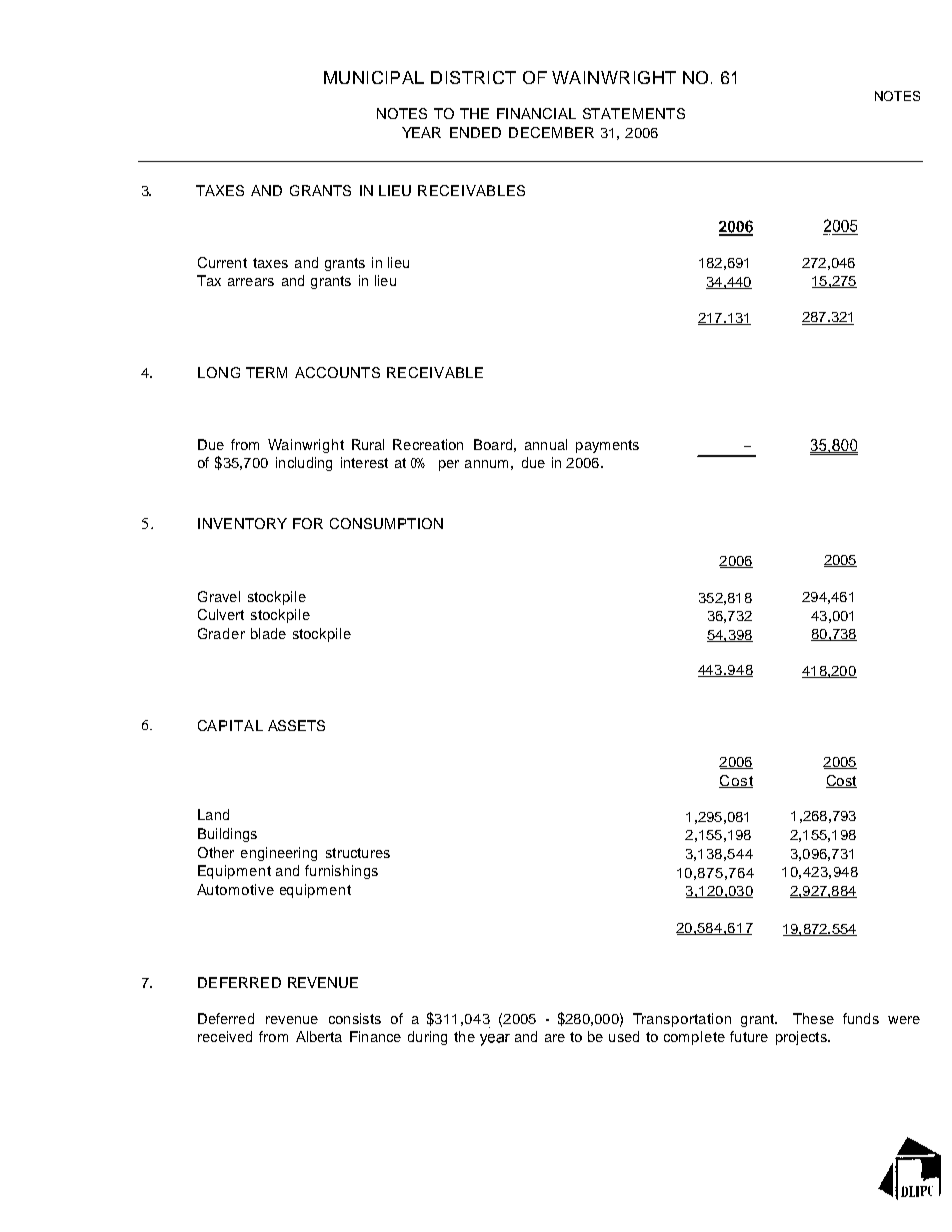 The image size is (952, 1232). I want to click on FOR, so click(308, 523).
